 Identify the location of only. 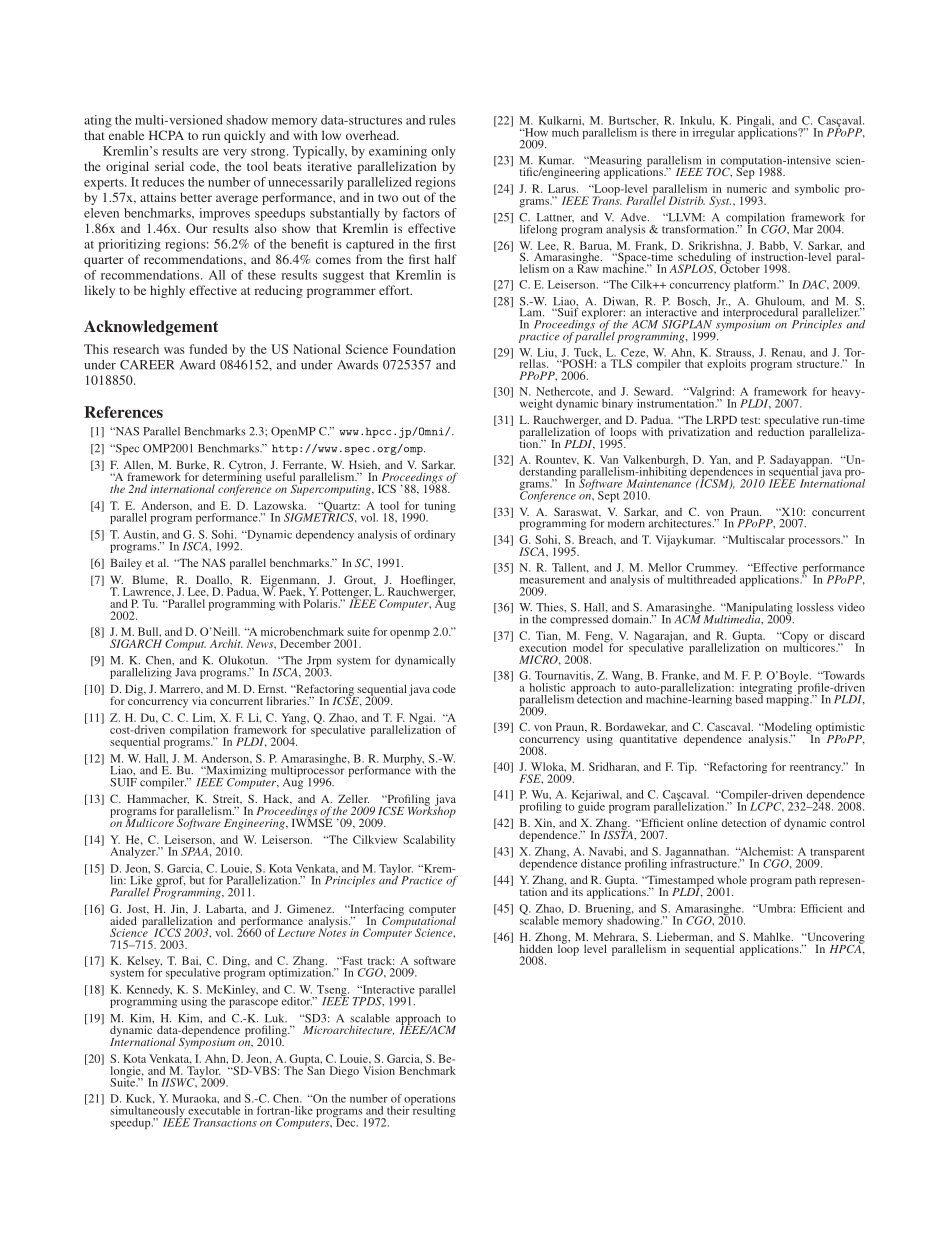
(443, 152).
